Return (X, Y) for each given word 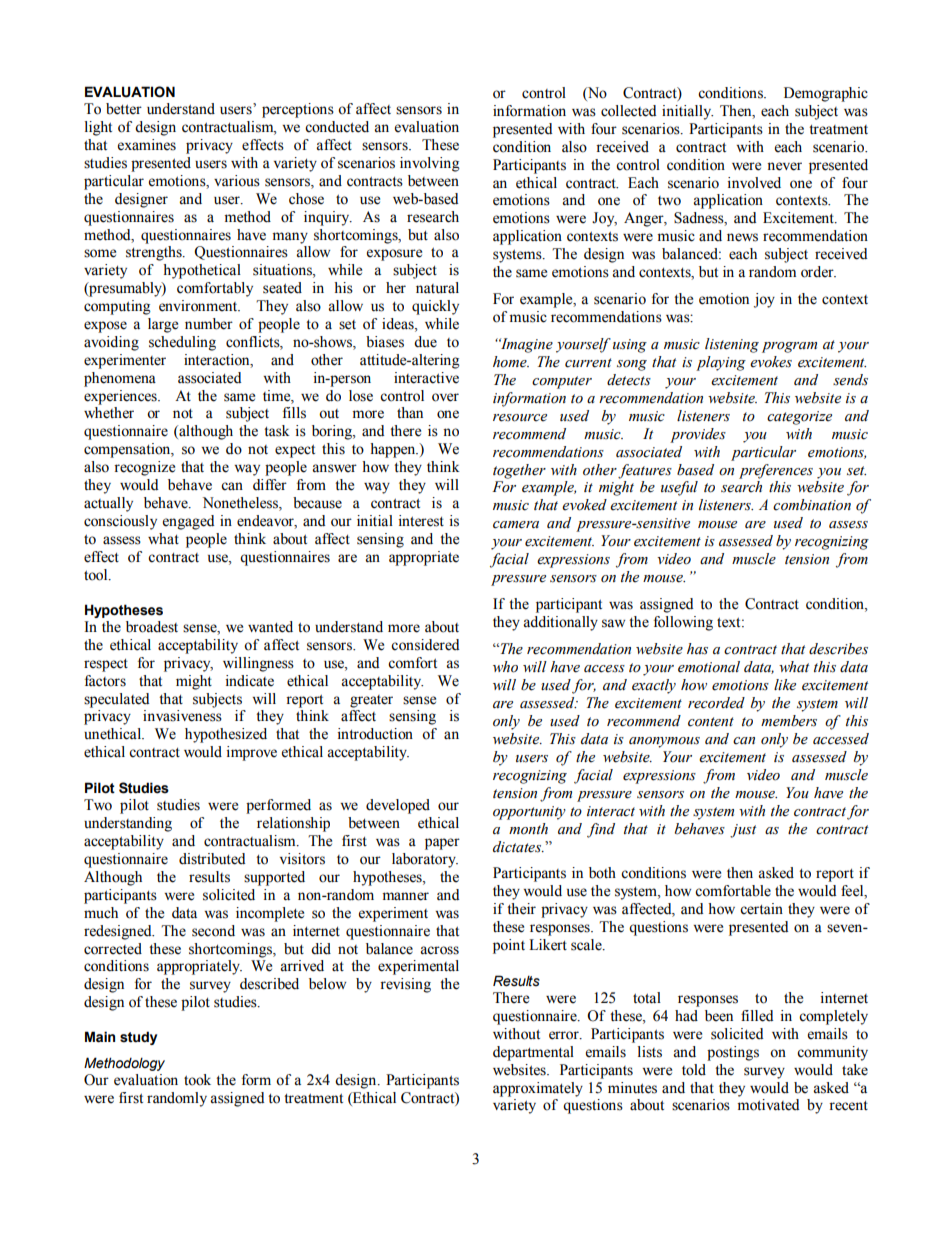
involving (430, 164)
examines (147, 145)
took (197, 1080)
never (784, 166)
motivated (768, 1105)
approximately (538, 1089)
